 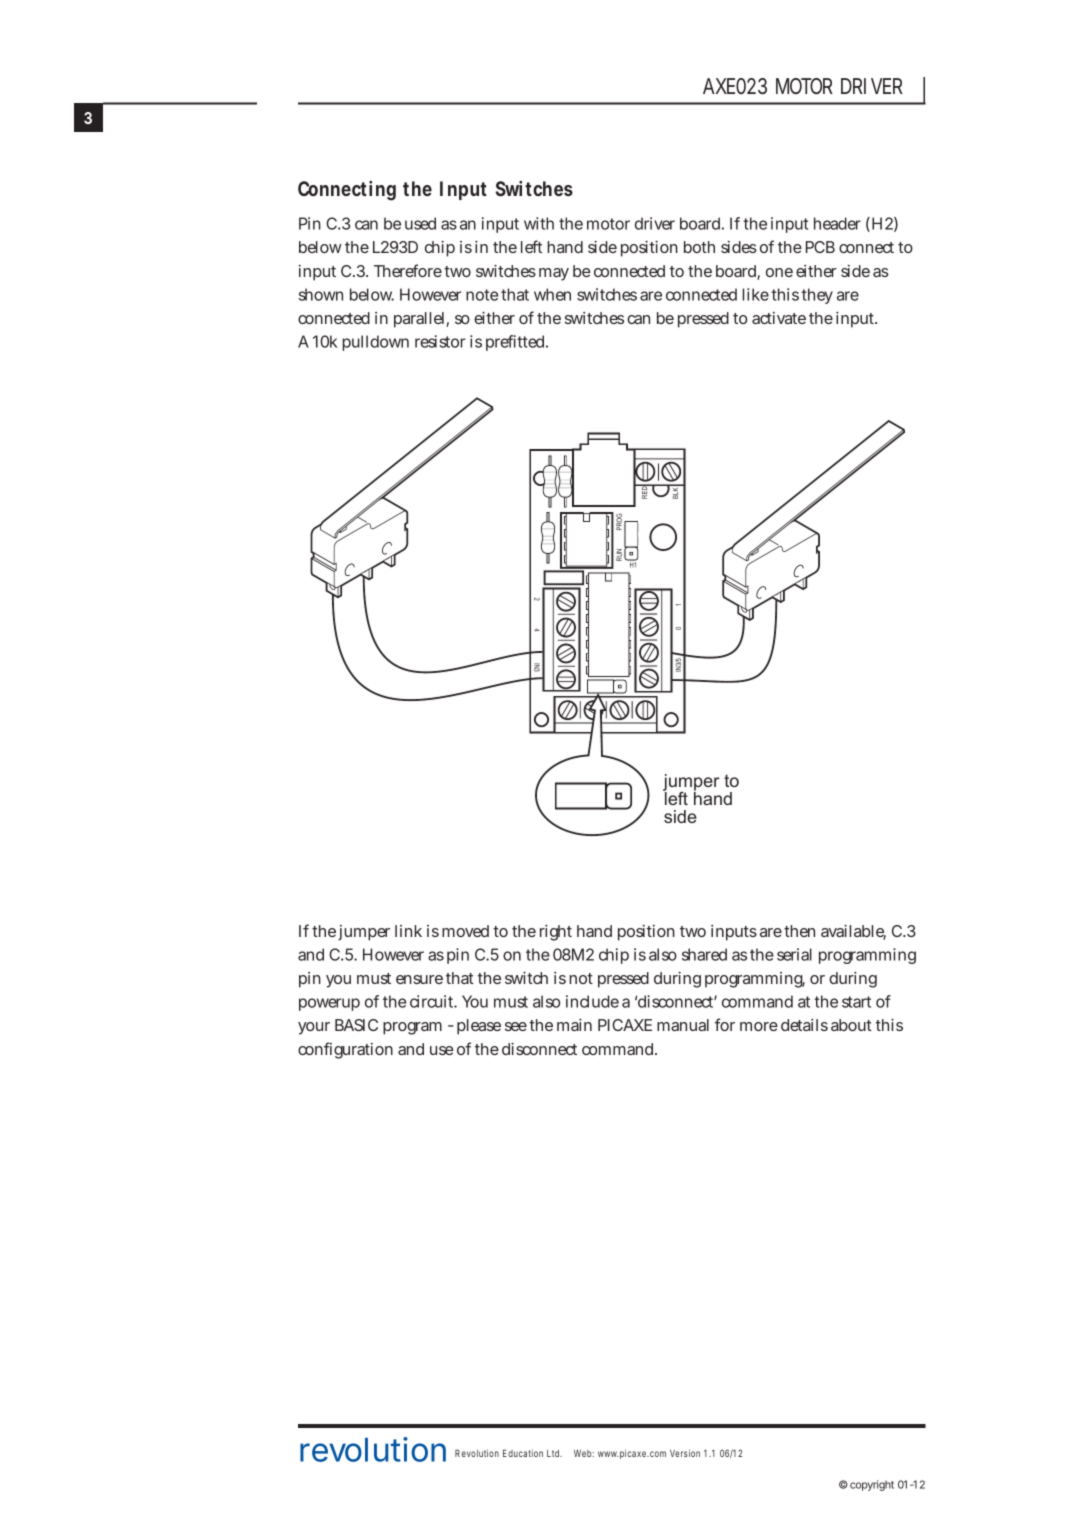 I want to click on configuration, so click(x=345, y=1050).
